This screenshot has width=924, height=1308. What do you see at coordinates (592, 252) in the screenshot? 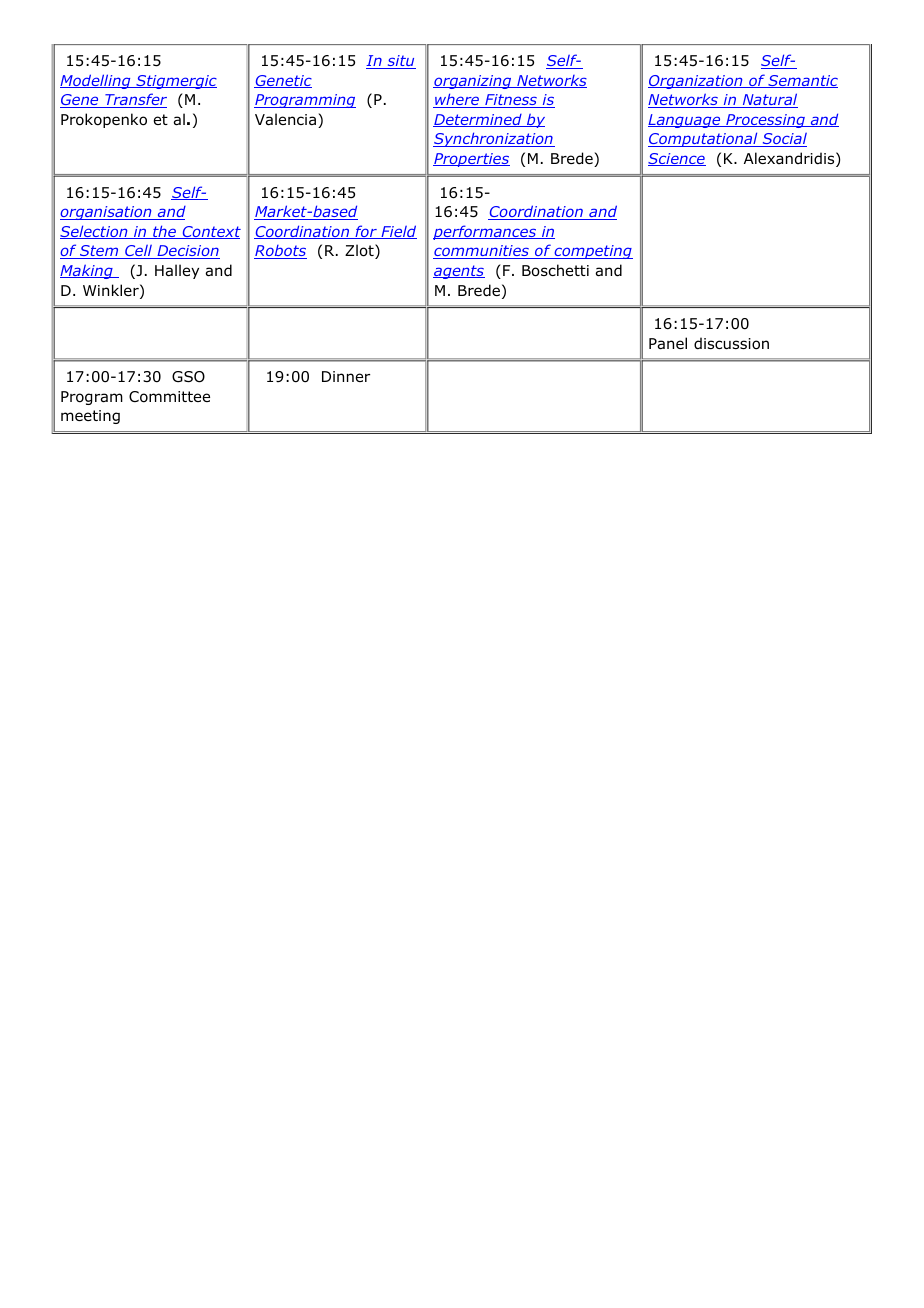
I see `competing` at bounding box center [592, 252].
